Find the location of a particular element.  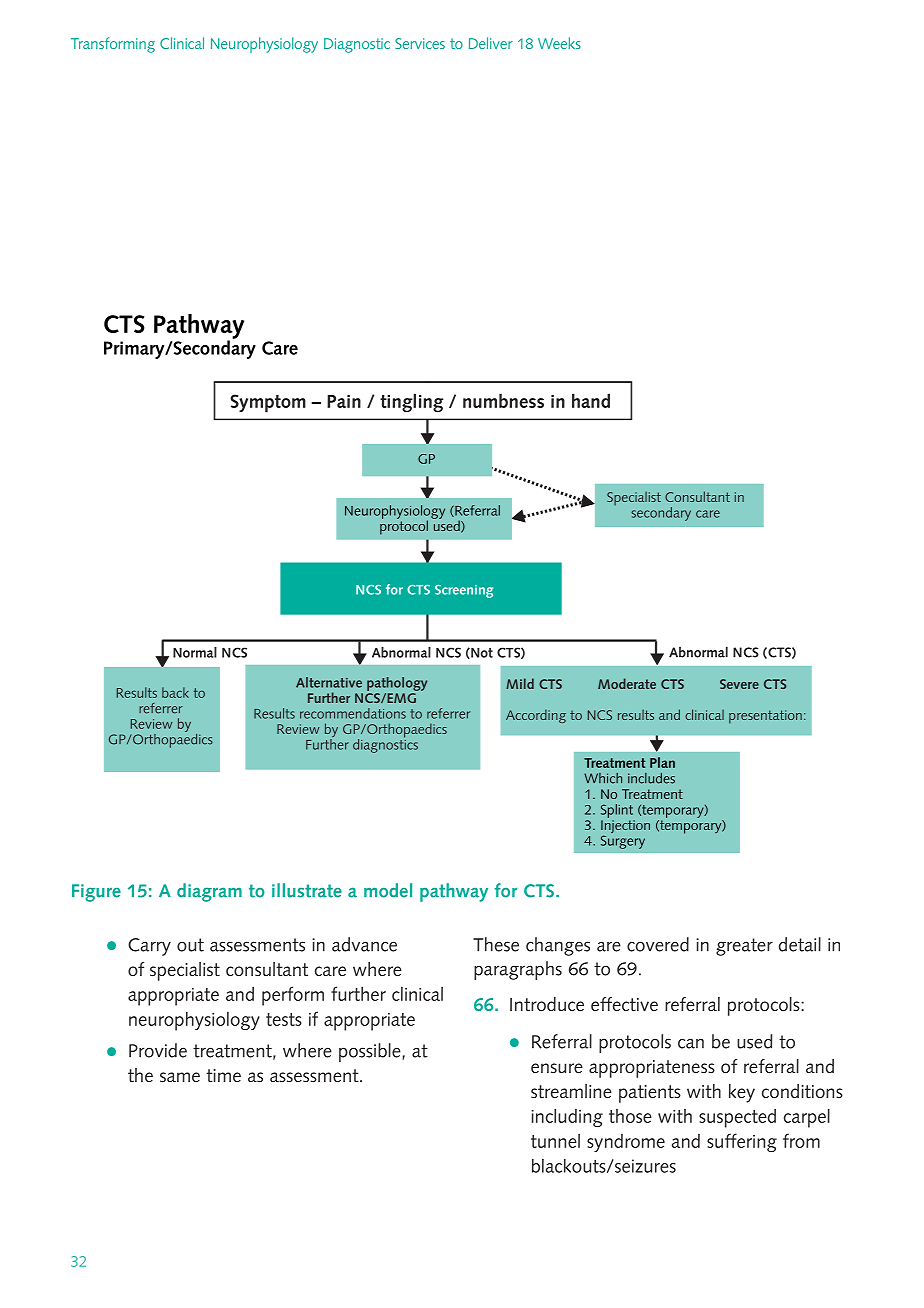

model is located at coordinates (388, 890).
